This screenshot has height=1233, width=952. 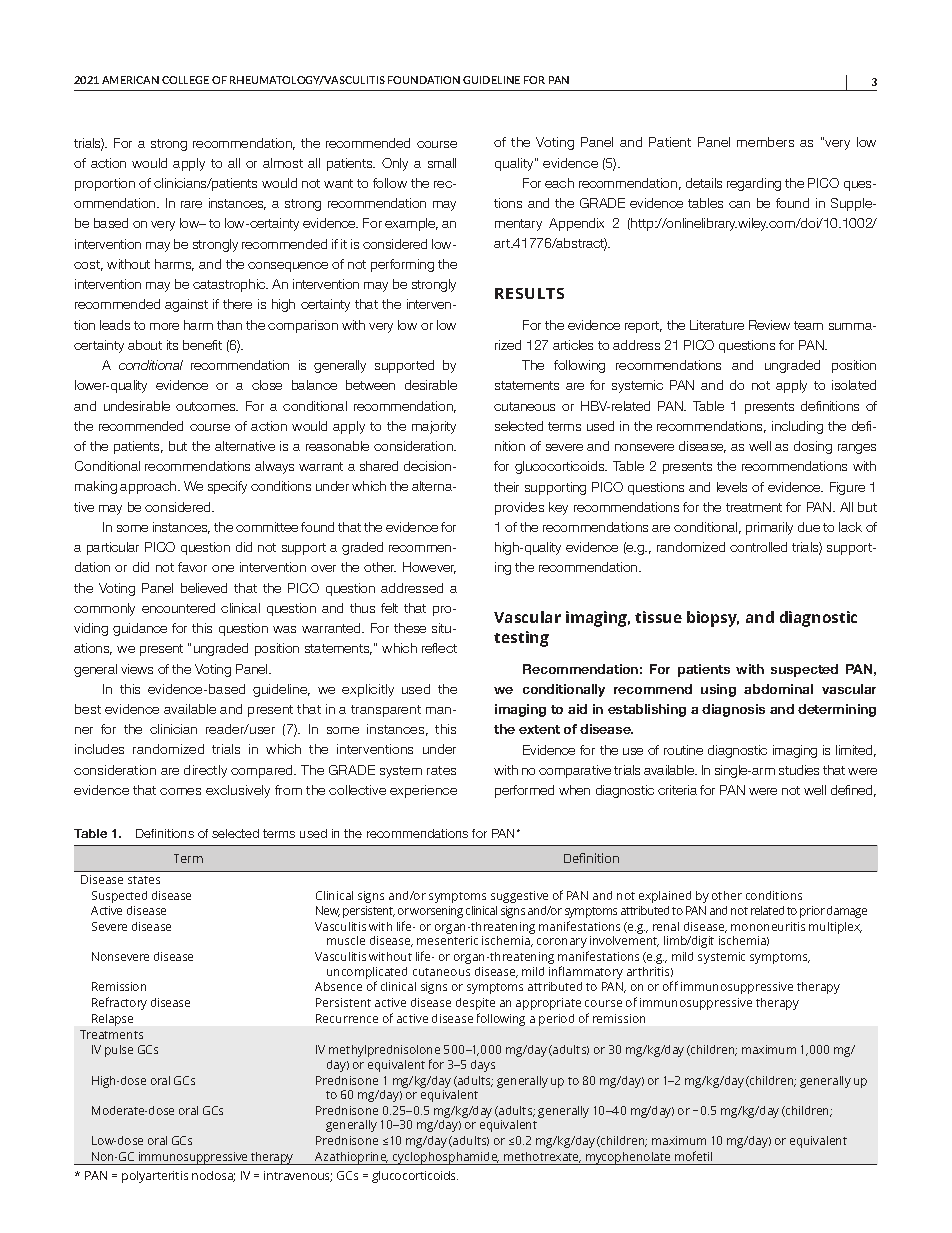 I want to click on intravenous, so click(x=298, y=1176).
